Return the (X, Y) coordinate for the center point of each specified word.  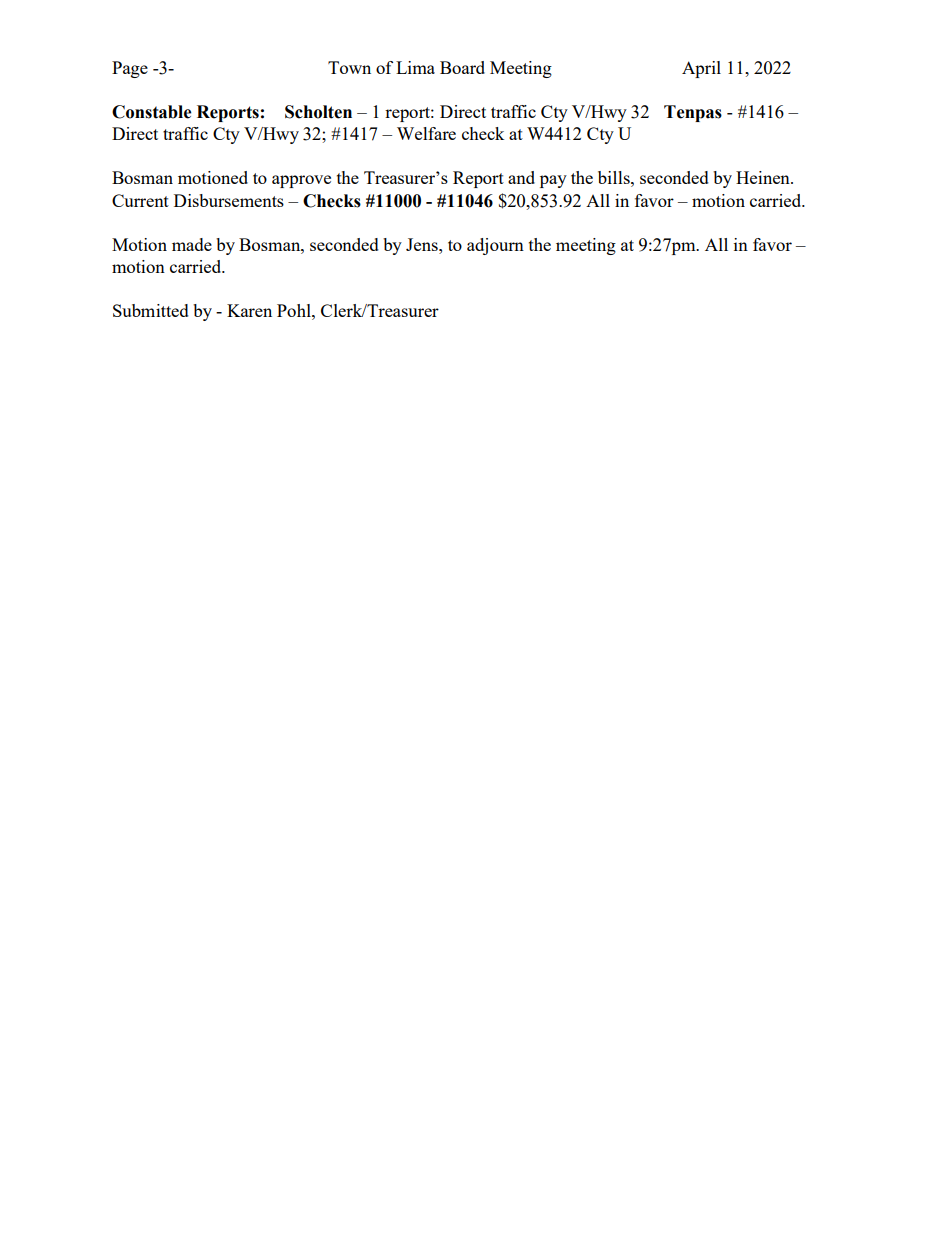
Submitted (151, 310)
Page (130, 69)
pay (553, 181)
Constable (151, 112)
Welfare (426, 133)
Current (140, 200)
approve (301, 181)
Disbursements (229, 200)
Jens (423, 244)
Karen (249, 310)
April (701, 69)
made (192, 244)
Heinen (764, 177)
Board (462, 67)
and (521, 177)
